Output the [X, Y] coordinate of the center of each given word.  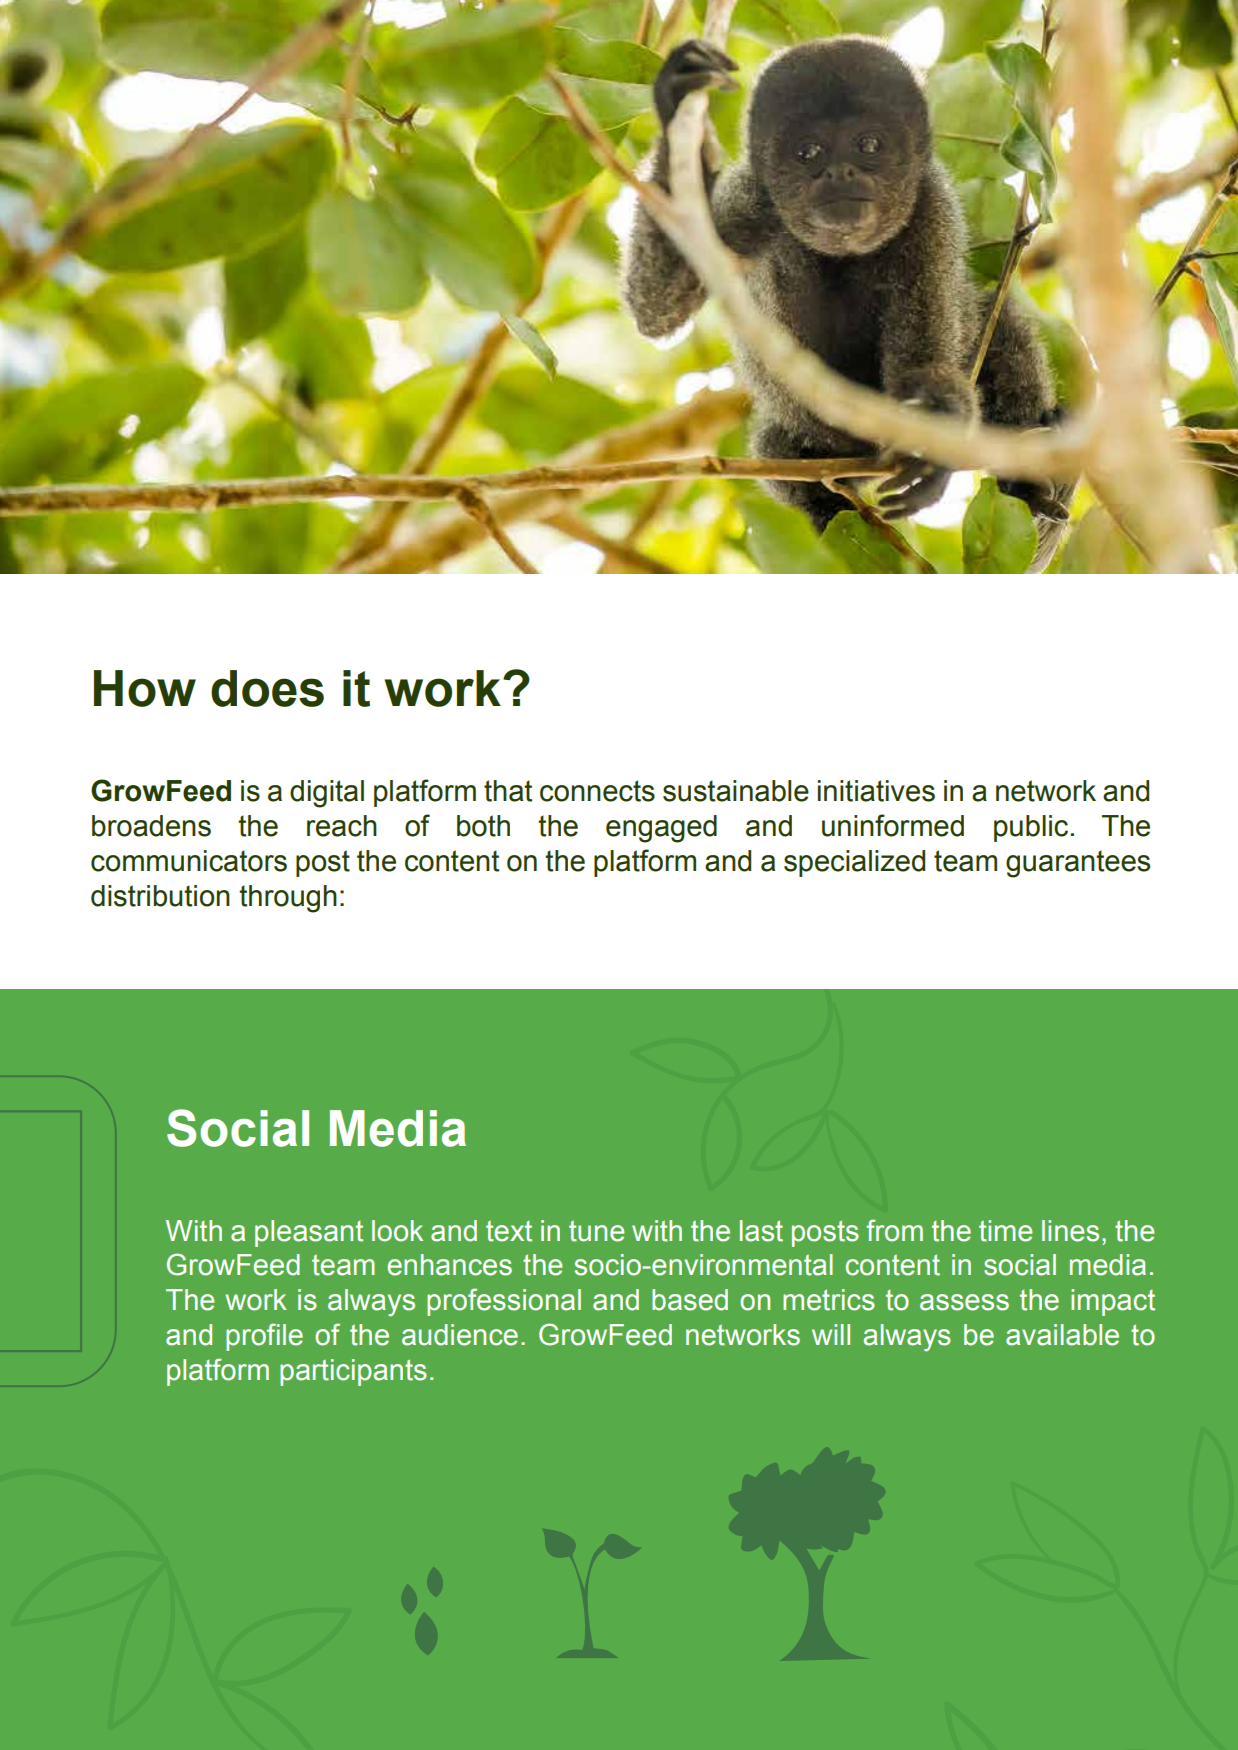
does [267, 688]
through [288, 899]
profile [264, 1337]
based [690, 1300]
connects [597, 791]
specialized [854, 863]
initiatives [876, 791]
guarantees [1078, 864]
